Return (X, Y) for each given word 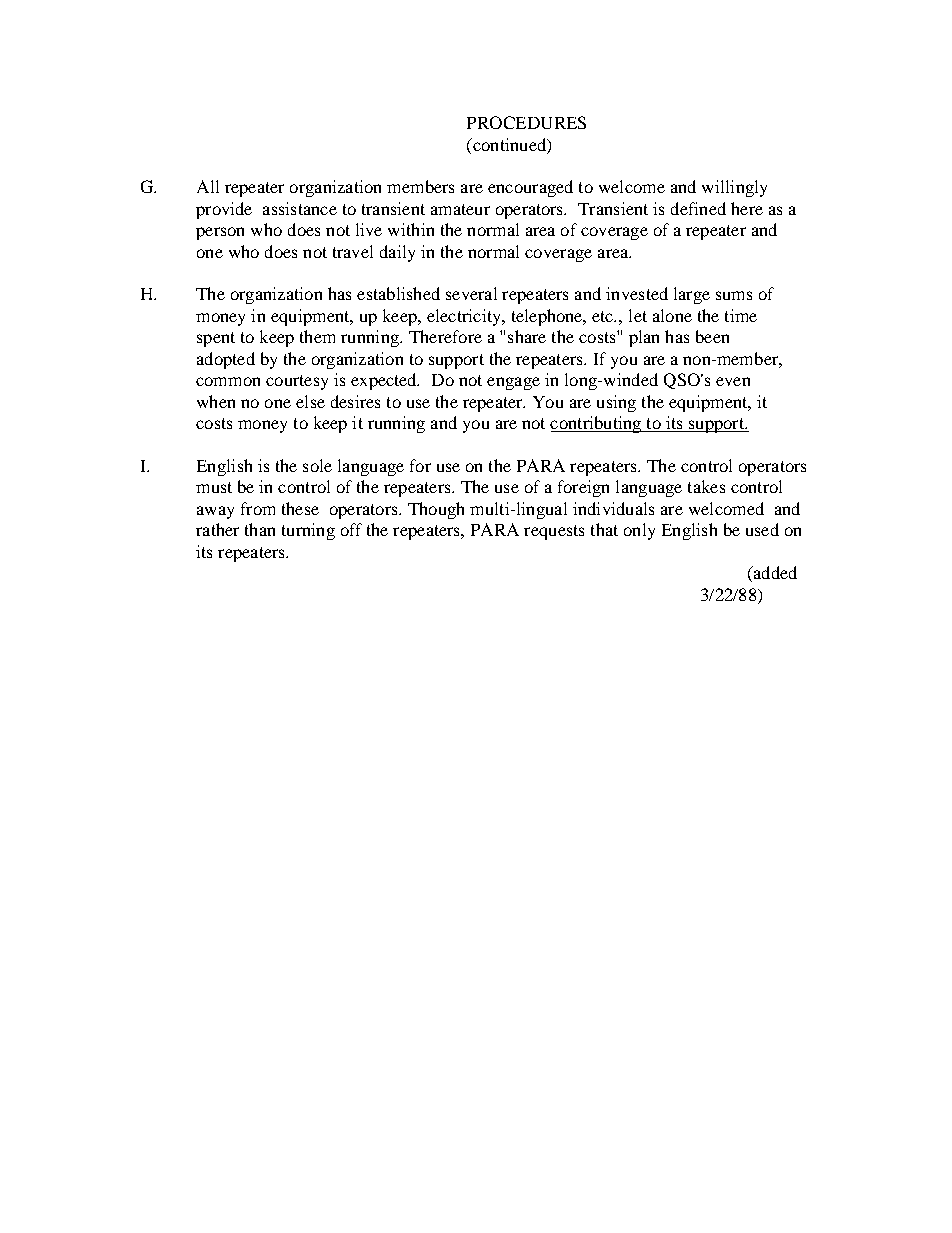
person (220, 233)
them (317, 336)
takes (706, 486)
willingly (734, 188)
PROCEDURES (526, 122)
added (774, 574)
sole (317, 465)
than (260, 529)
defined (698, 208)
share (527, 336)
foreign (583, 488)
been (712, 336)
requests (554, 532)
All (208, 186)
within (411, 229)
